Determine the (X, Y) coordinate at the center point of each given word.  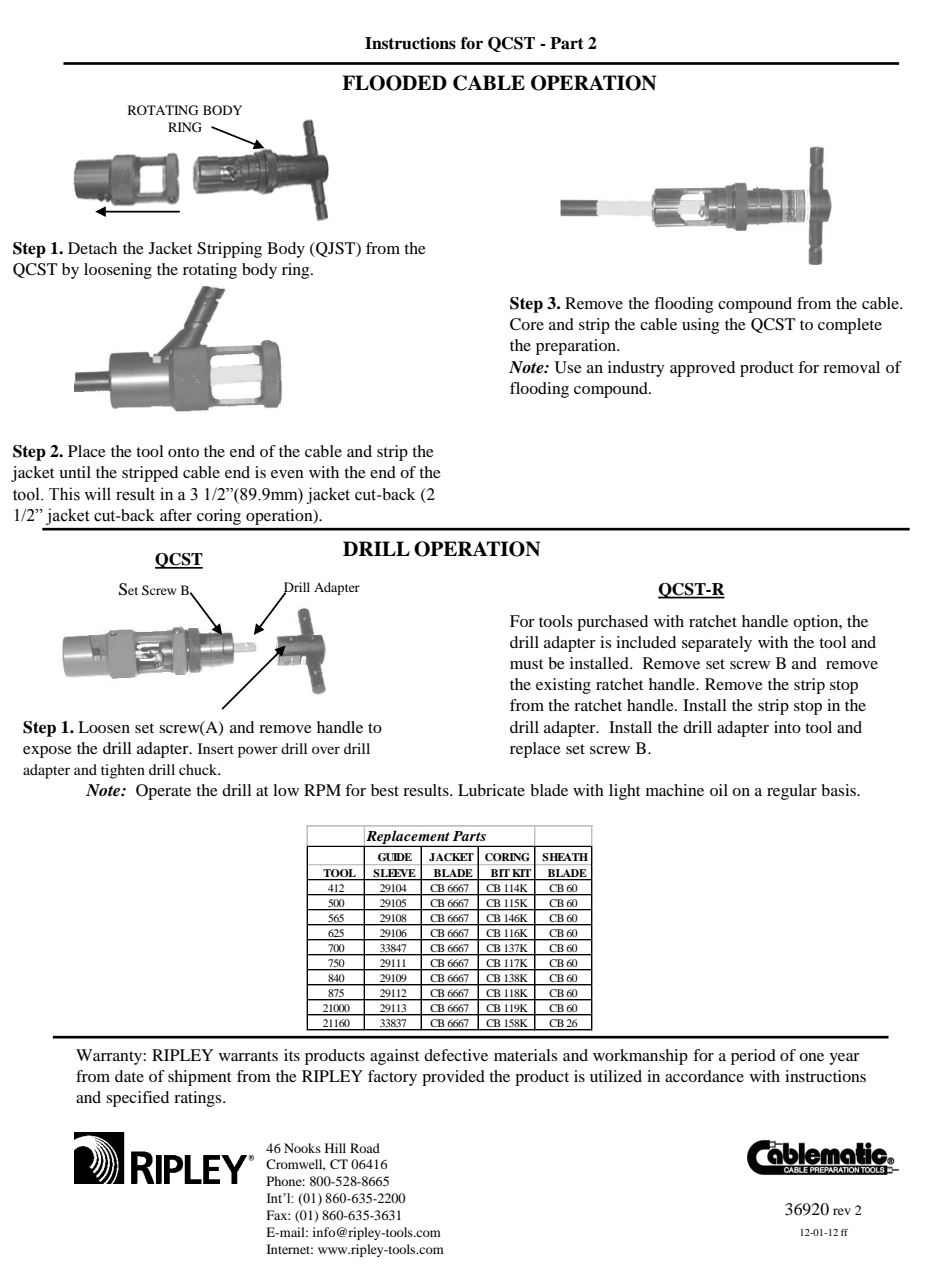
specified (137, 1099)
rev (842, 1211)
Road (365, 1148)
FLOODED (394, 83)
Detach (92, 248)
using (700, 326)
